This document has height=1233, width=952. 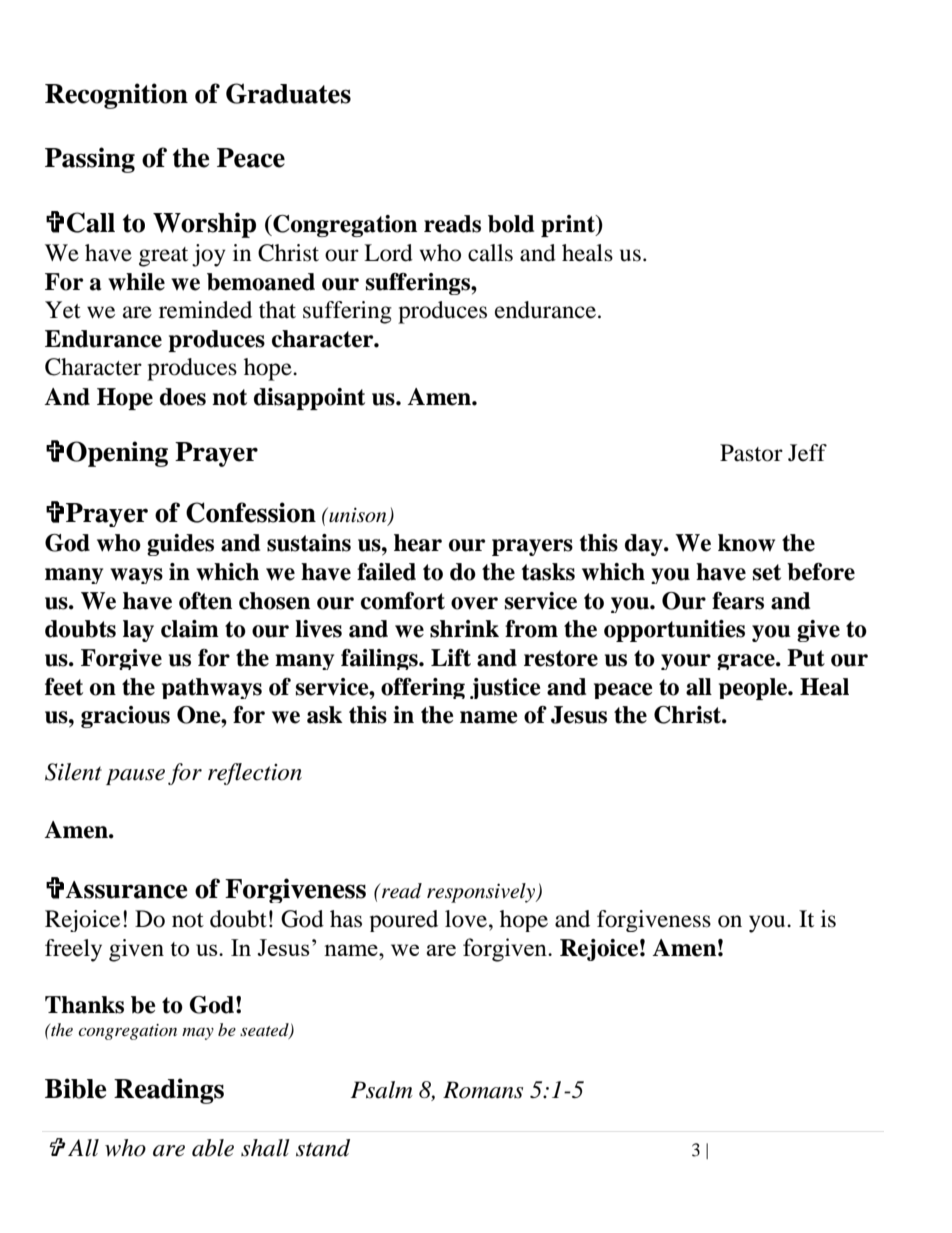 I want to click on offering, so click(x=423, y=688).
